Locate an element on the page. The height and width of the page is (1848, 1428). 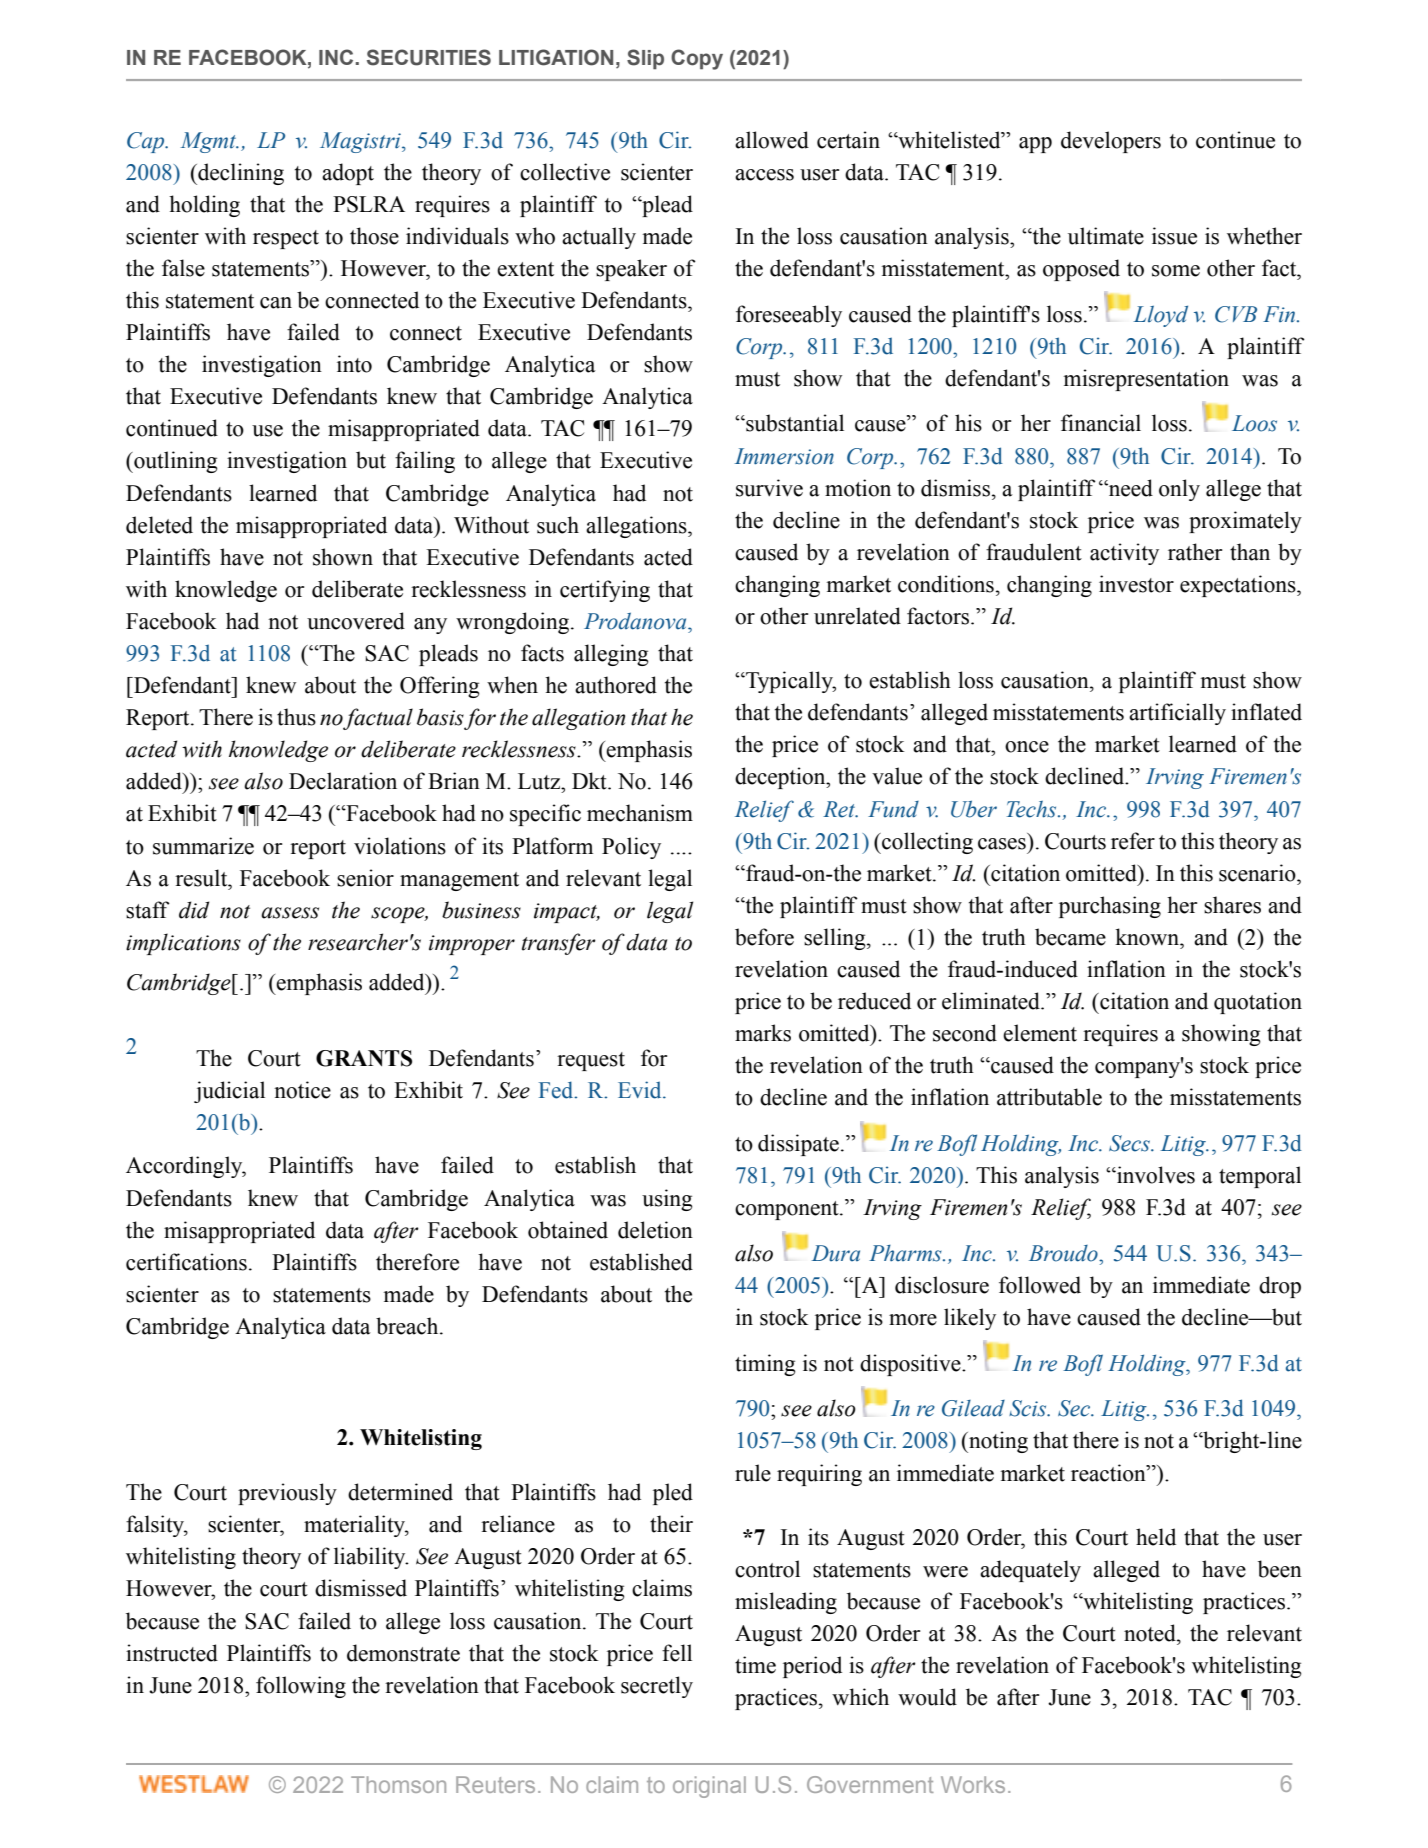
following is located at coordinates (301, 1687).
